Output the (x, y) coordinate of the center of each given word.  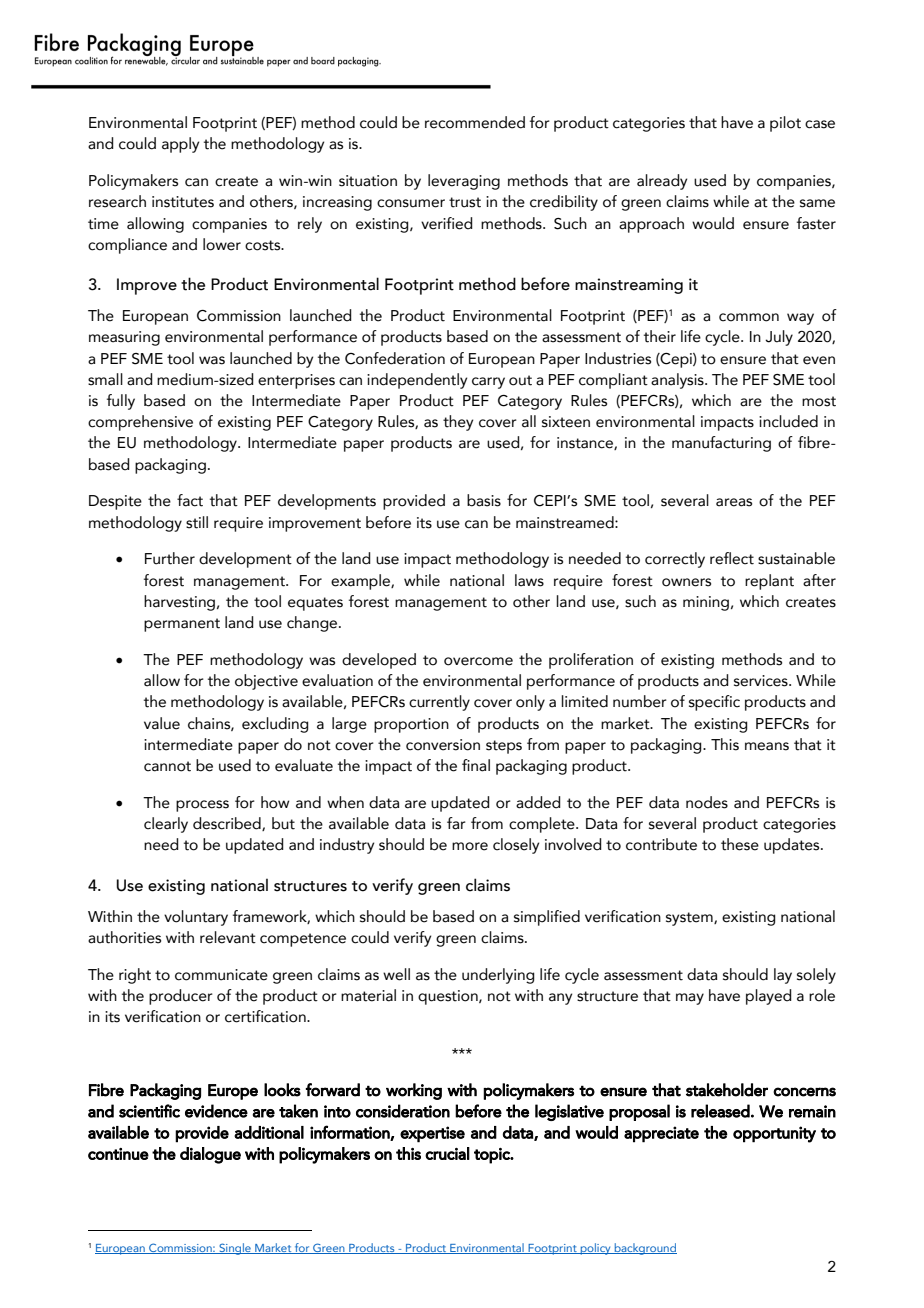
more (470, 846)
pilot (785, 124)
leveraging (464, 182)
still (197, 522)
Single (235, 1249)
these (740, 844)
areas (734, 502)
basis (484, 500)
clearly (166, 825)
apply (180, 145)
